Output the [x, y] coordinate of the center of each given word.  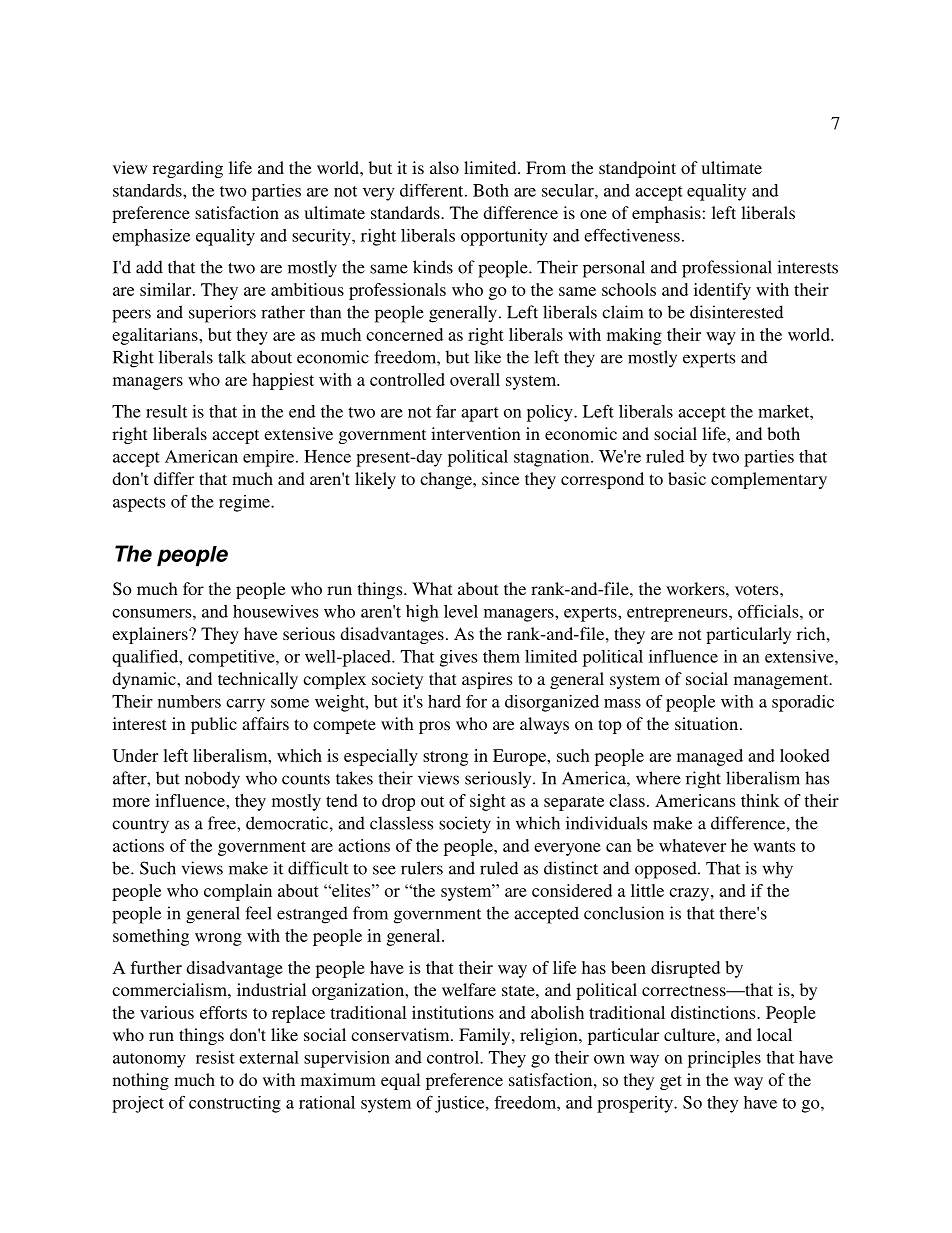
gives [458, 658]
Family [486, 1036]
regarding [188, 169]
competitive [232, 658]
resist [215, 1057]
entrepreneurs [678, 614]
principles [724, 1059]
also [444, 167]
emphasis [666, 214]
